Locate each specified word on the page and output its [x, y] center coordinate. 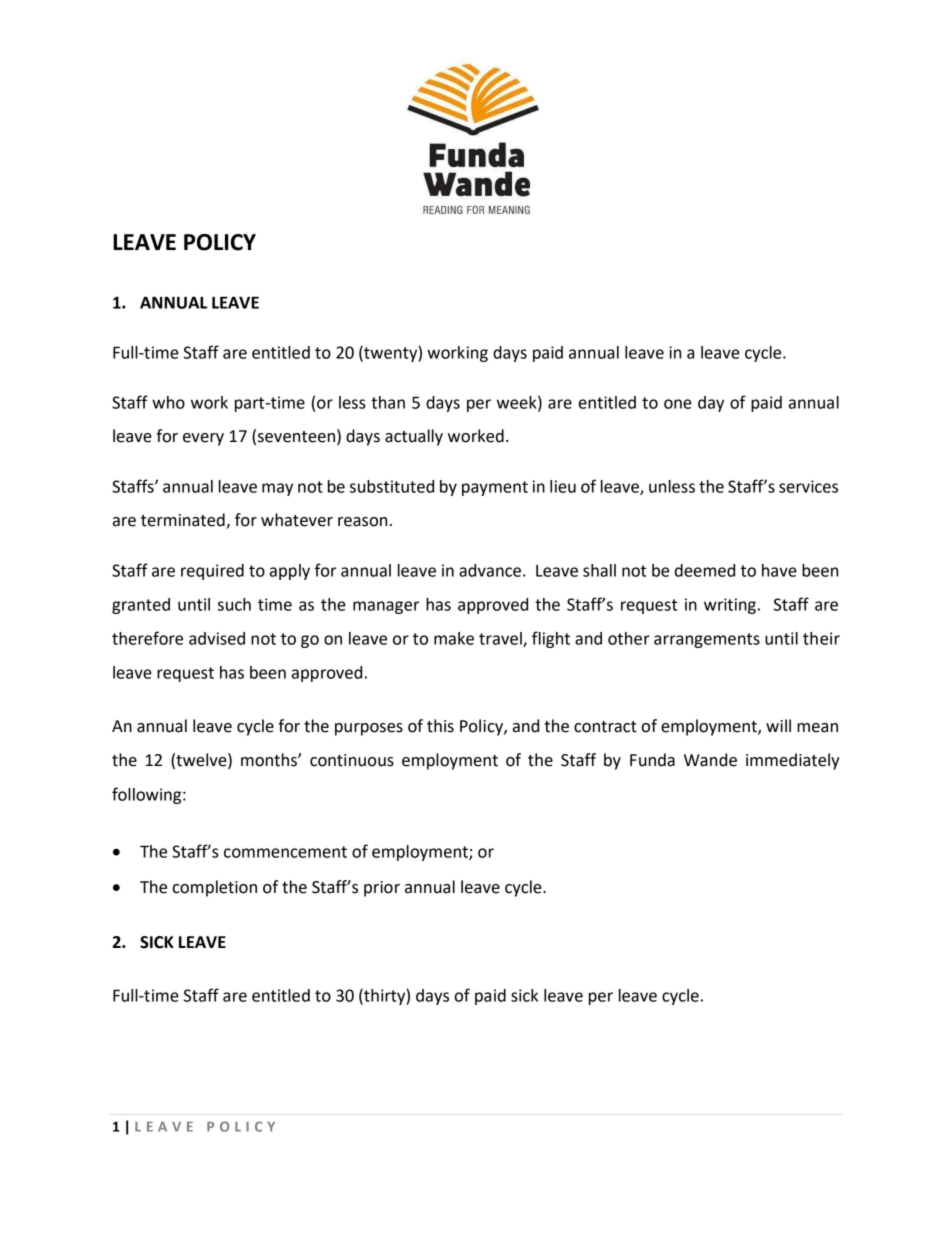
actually [414, 437]
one [678, 404]
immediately [793, 761]
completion [214, 888]
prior [382, 889]
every [203, 439]
